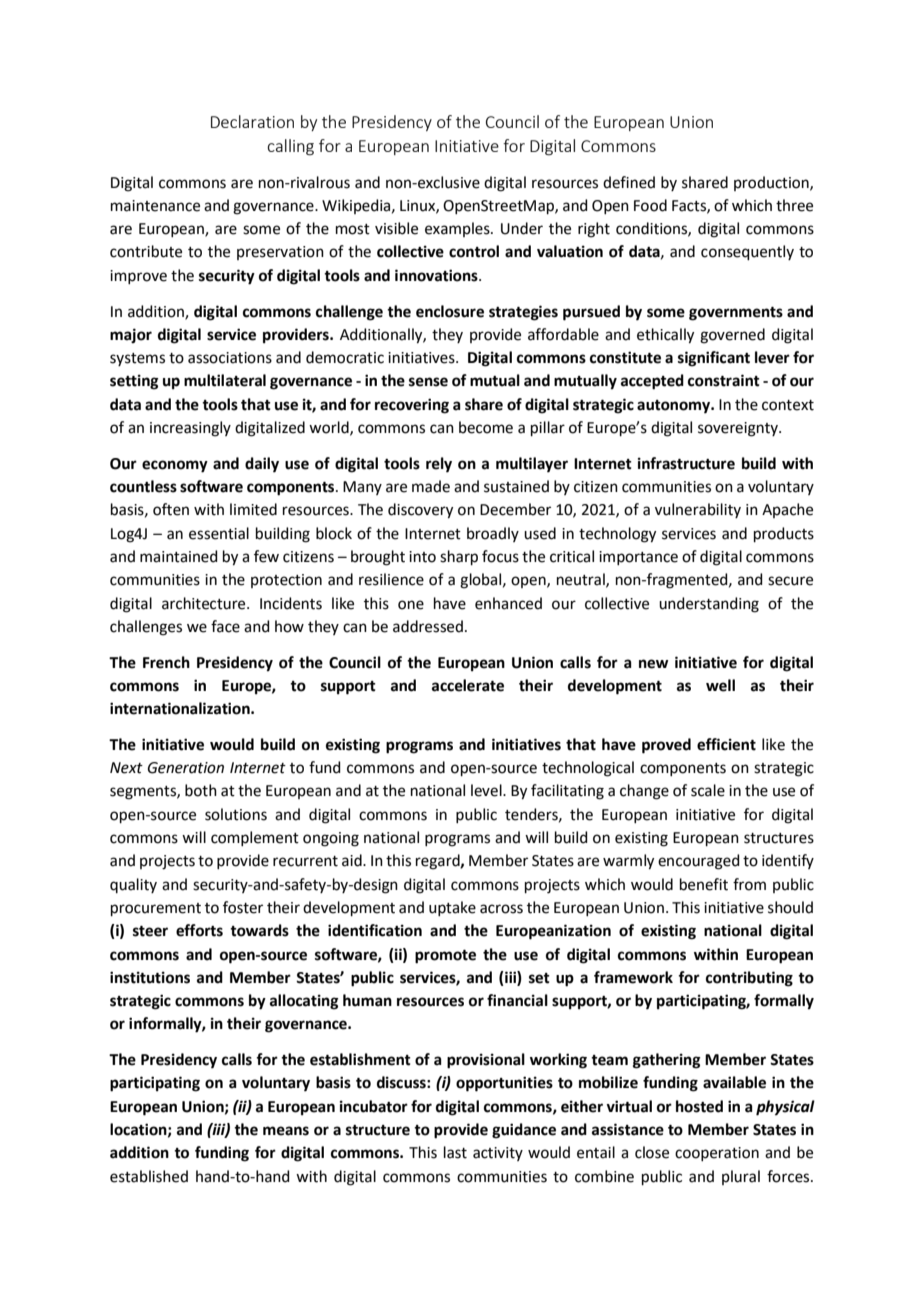 Image resolution: width=924 pixels, height=1308 pixels. Describe the element at coordinates (487, 790) in the page. I see `level` at that location.
